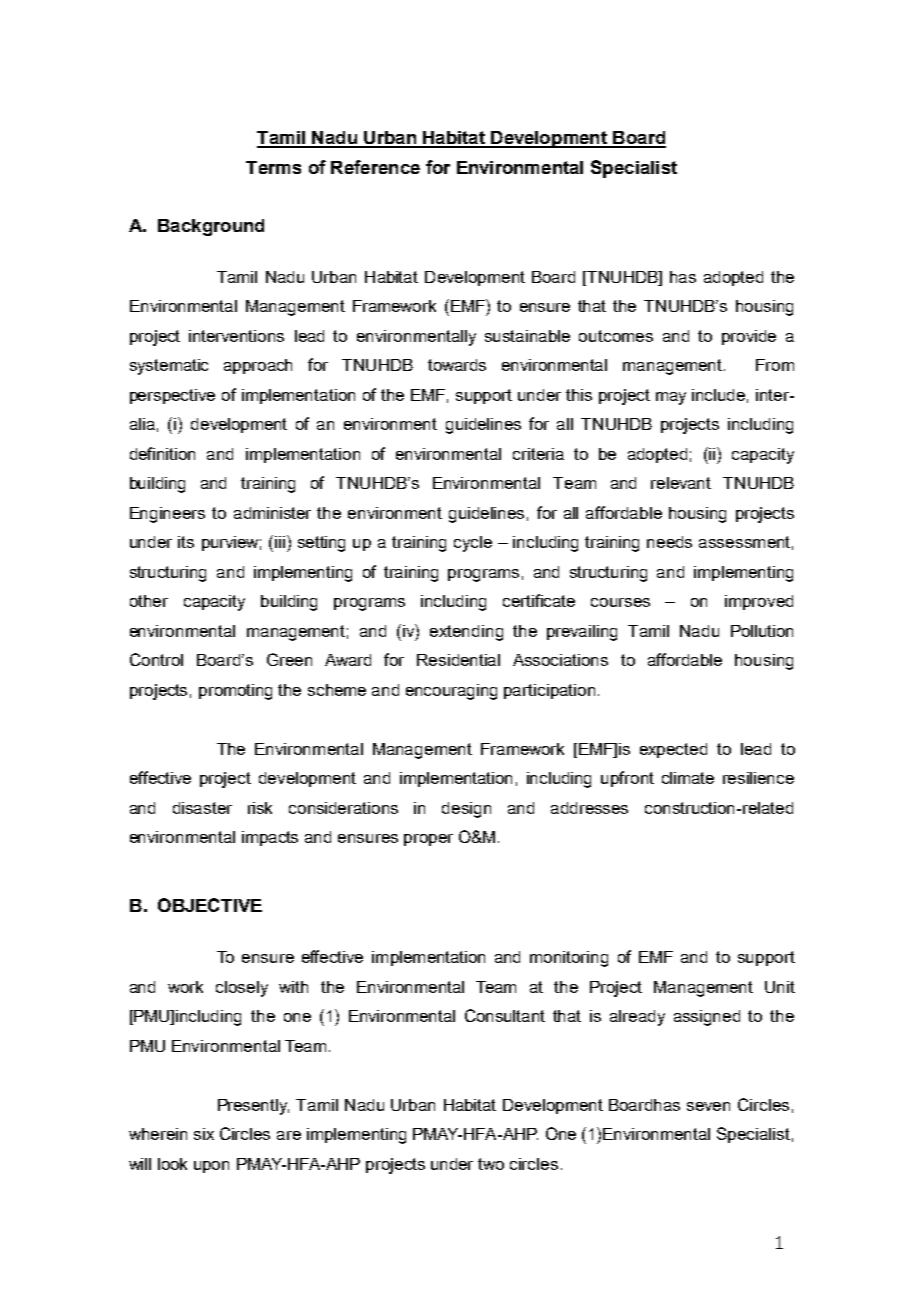  Describe the element at coordinates (491, 1164) in the screenshot. I see `two` at that location.
